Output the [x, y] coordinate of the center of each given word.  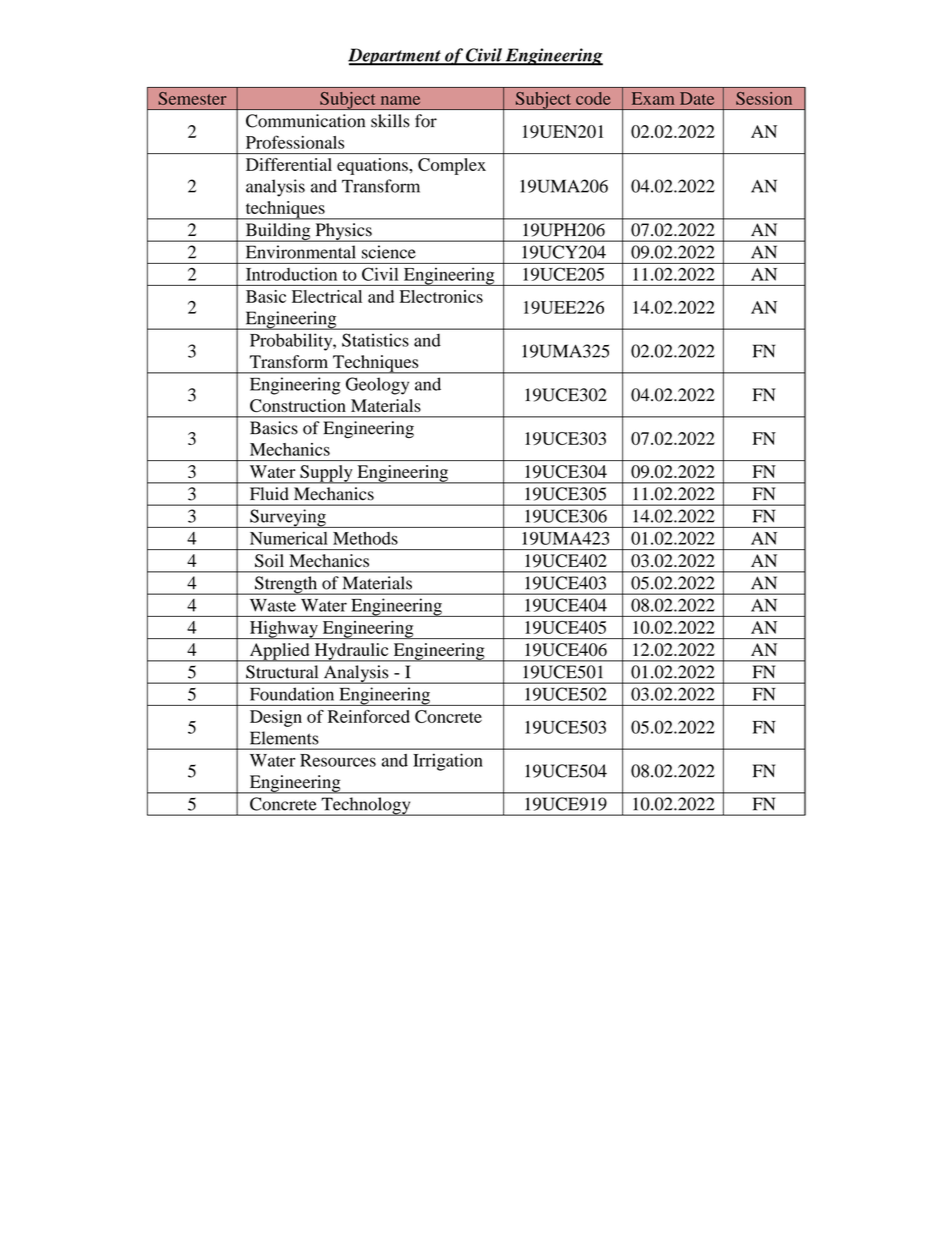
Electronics [441, 296]
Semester [192, 98]
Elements [284, 738]
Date [697, 98]
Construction [298, 405]
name [400, 100]
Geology [377, 386]
